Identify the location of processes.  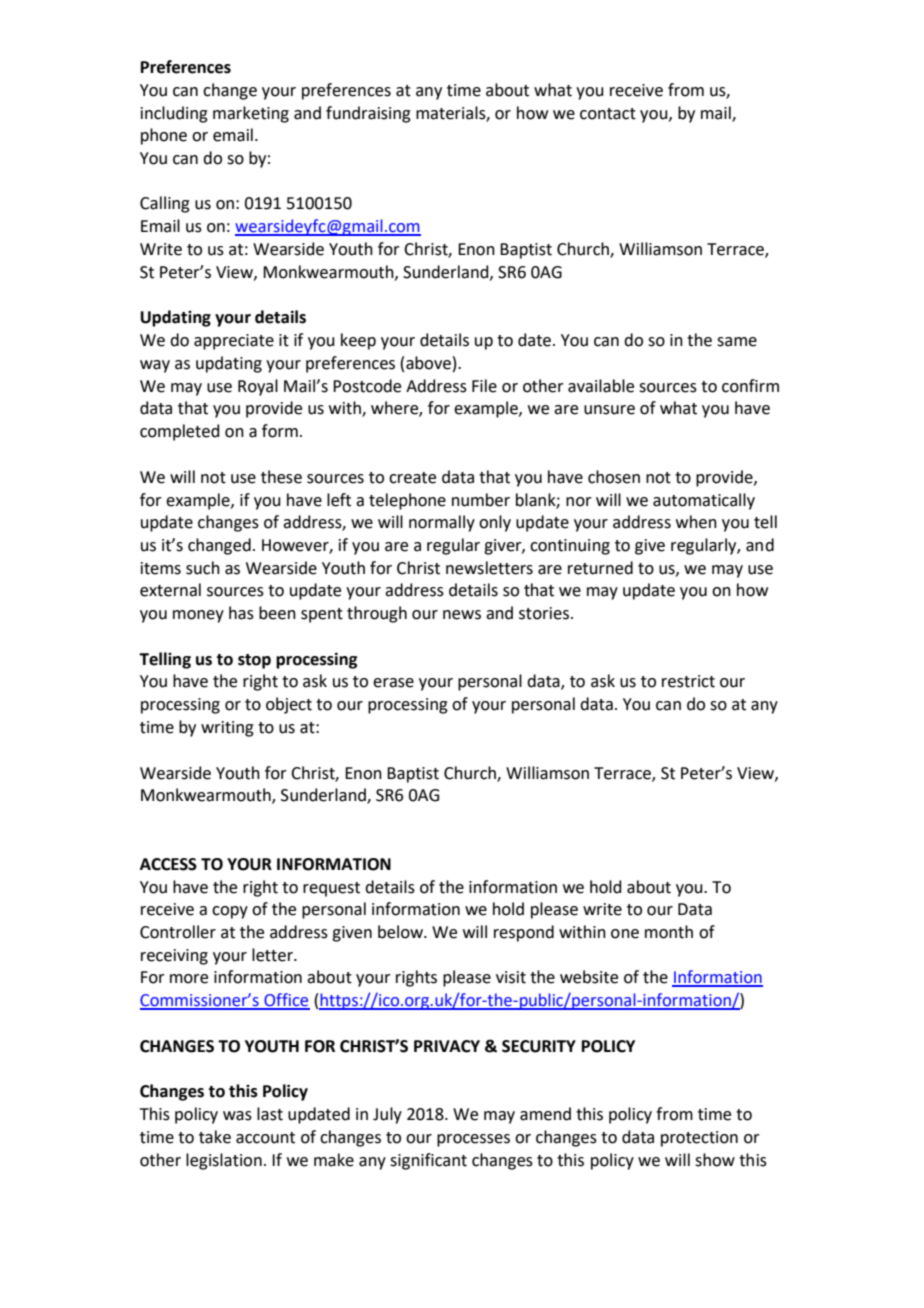
(473, 1140).
